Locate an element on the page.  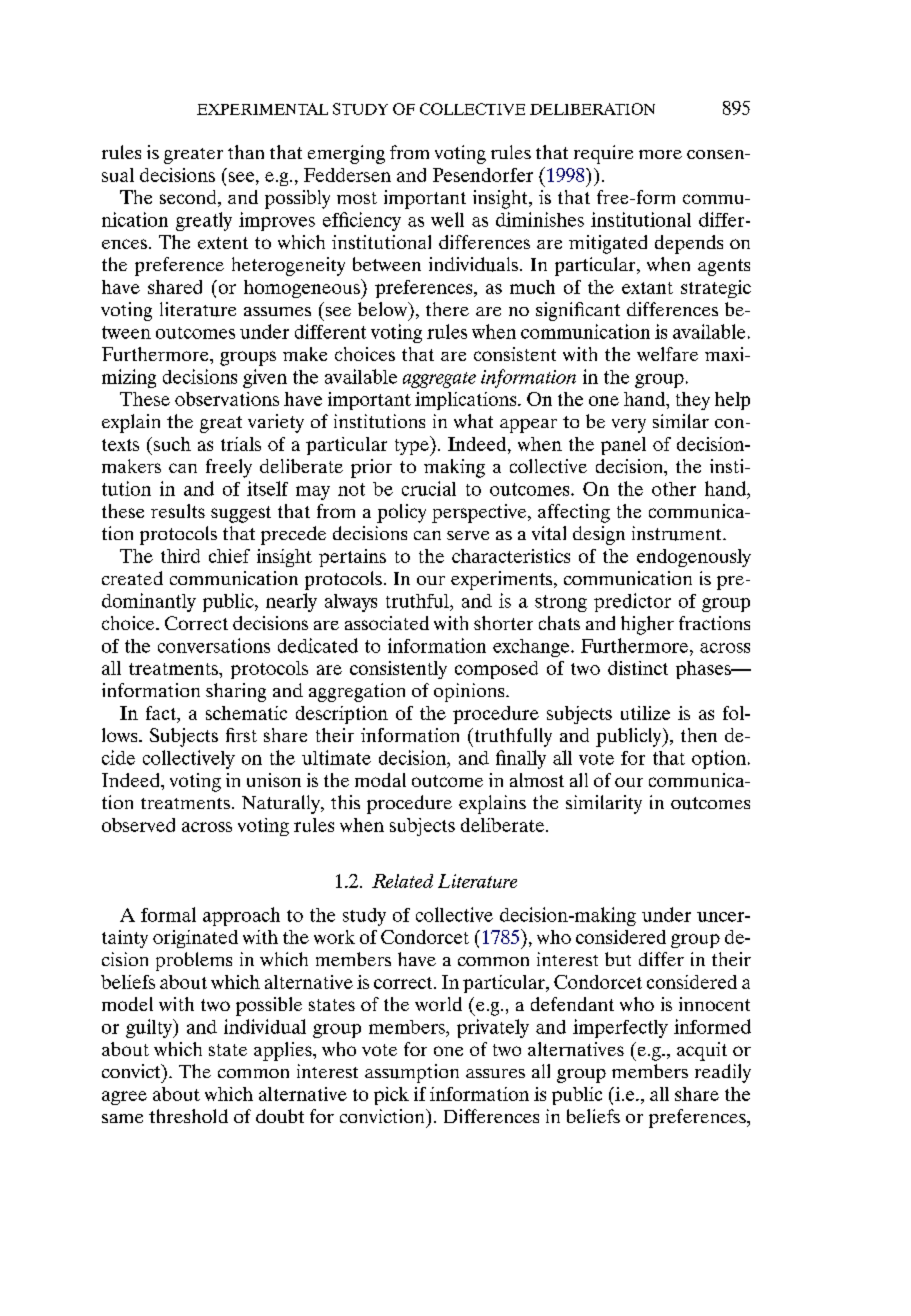
threshold is located at coordinates (188, 1116).
